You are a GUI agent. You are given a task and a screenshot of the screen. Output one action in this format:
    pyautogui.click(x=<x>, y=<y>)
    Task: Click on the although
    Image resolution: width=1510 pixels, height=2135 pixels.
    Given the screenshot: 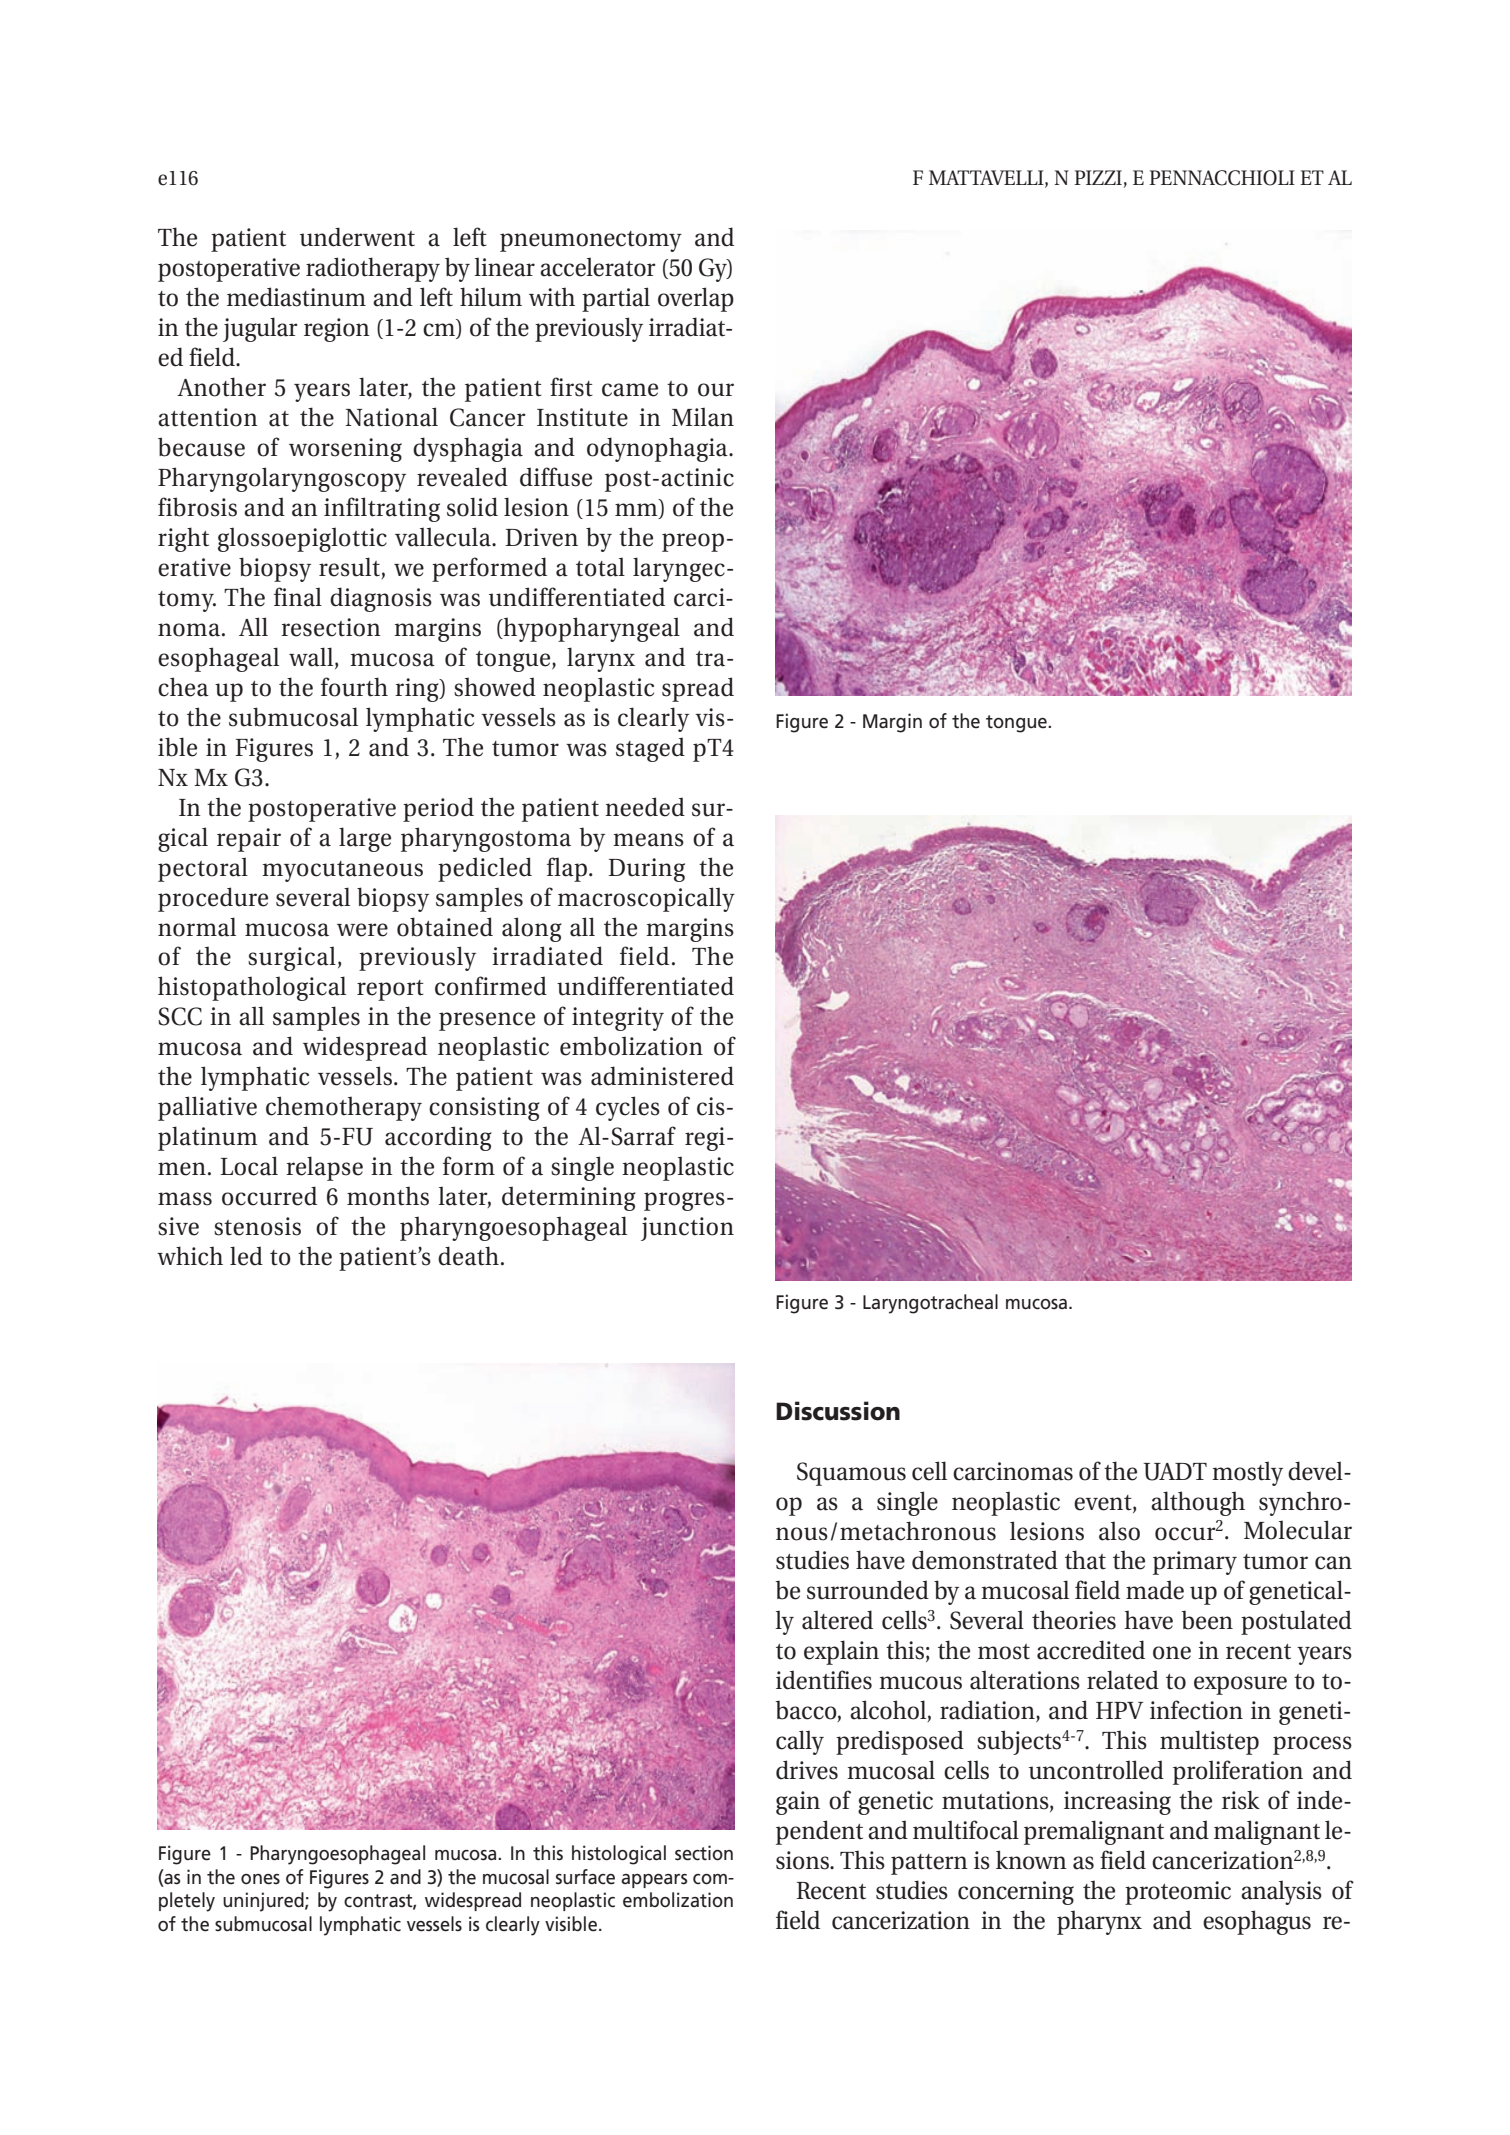 What is the action you would take?
    pyautogui.click(x=1198, y=1503)
